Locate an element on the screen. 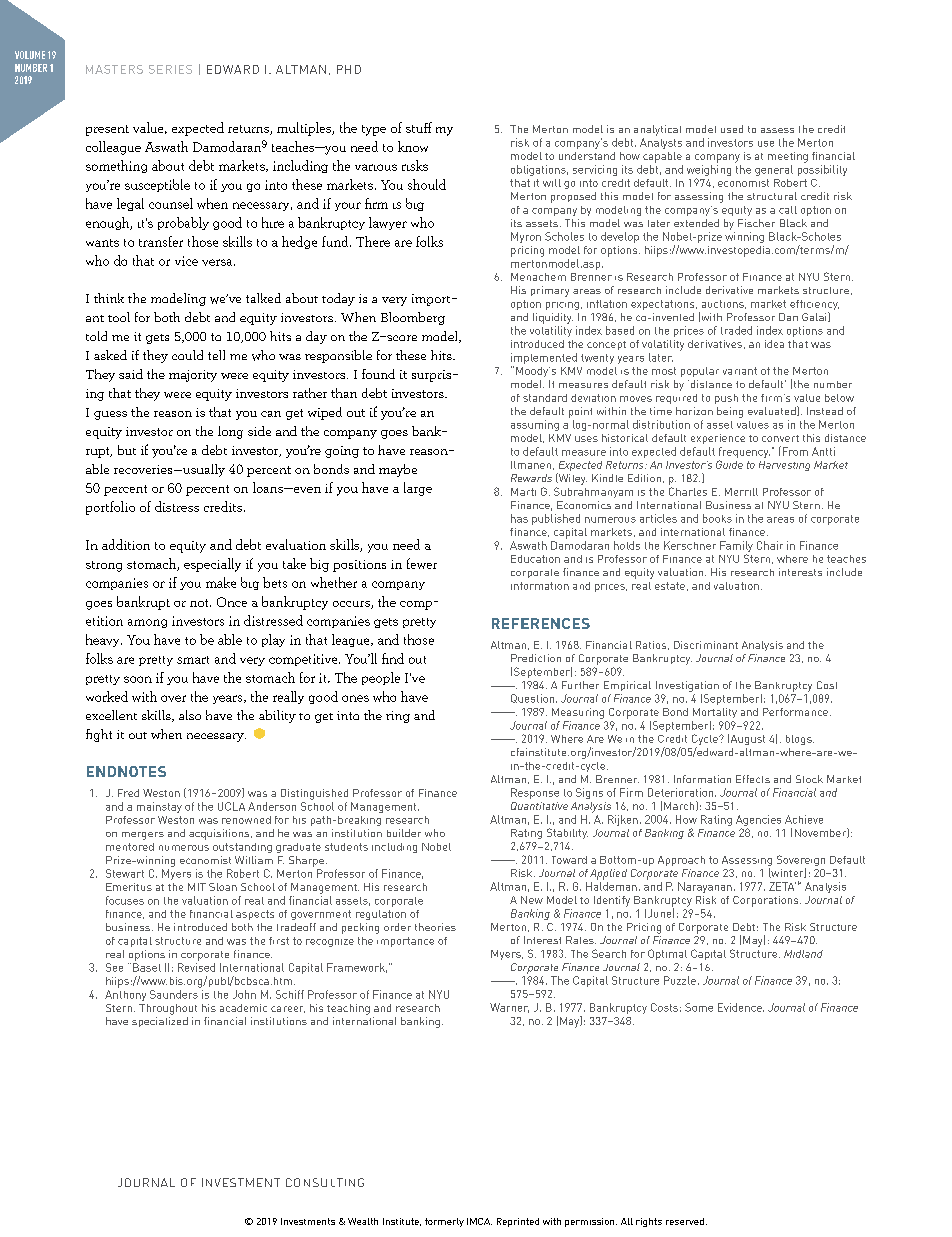 The image size is (952, 1237). Corporations is located at coordinates (767, 901).
